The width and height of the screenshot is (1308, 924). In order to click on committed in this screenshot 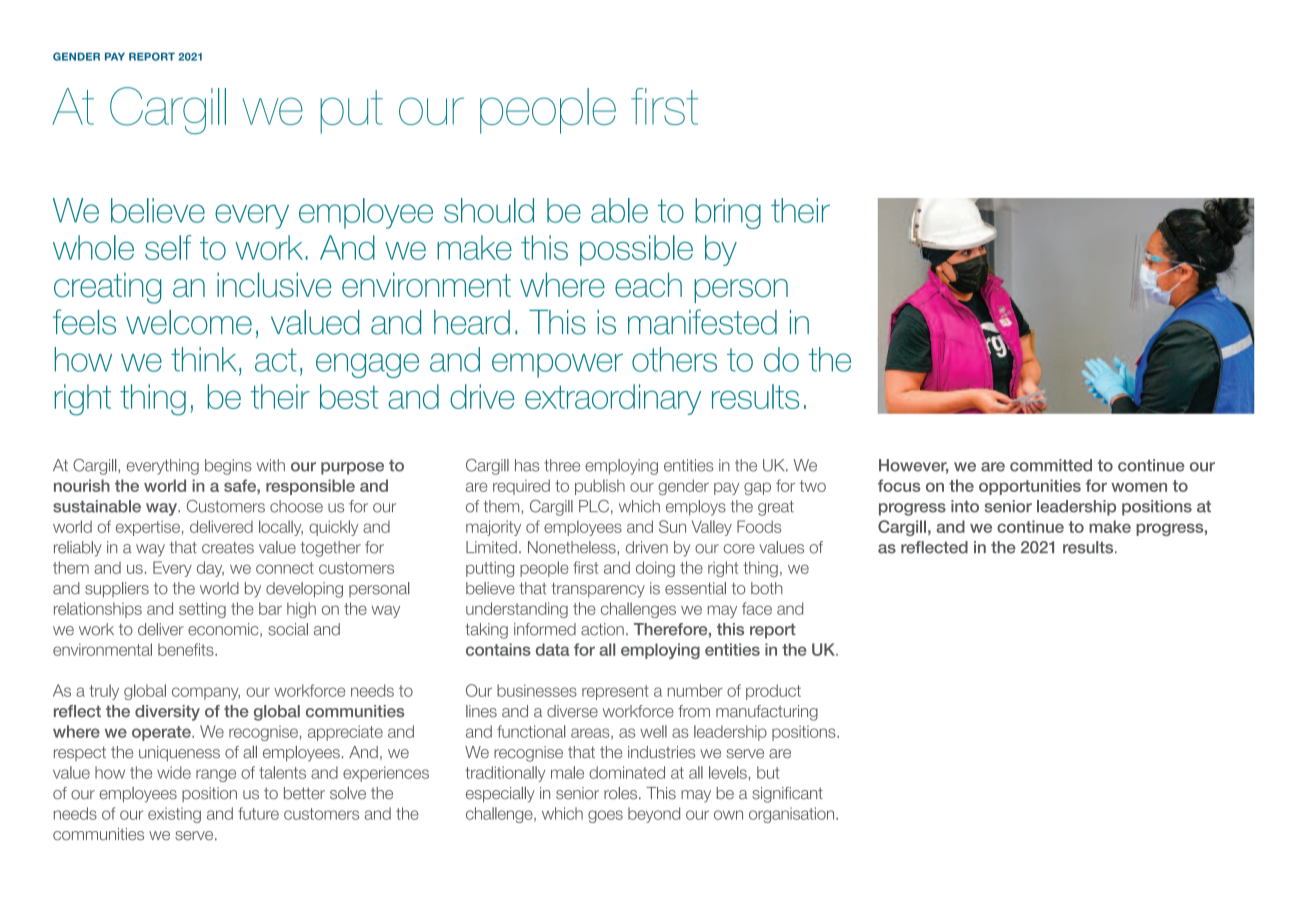, I will do `click(1051, 465)`.
